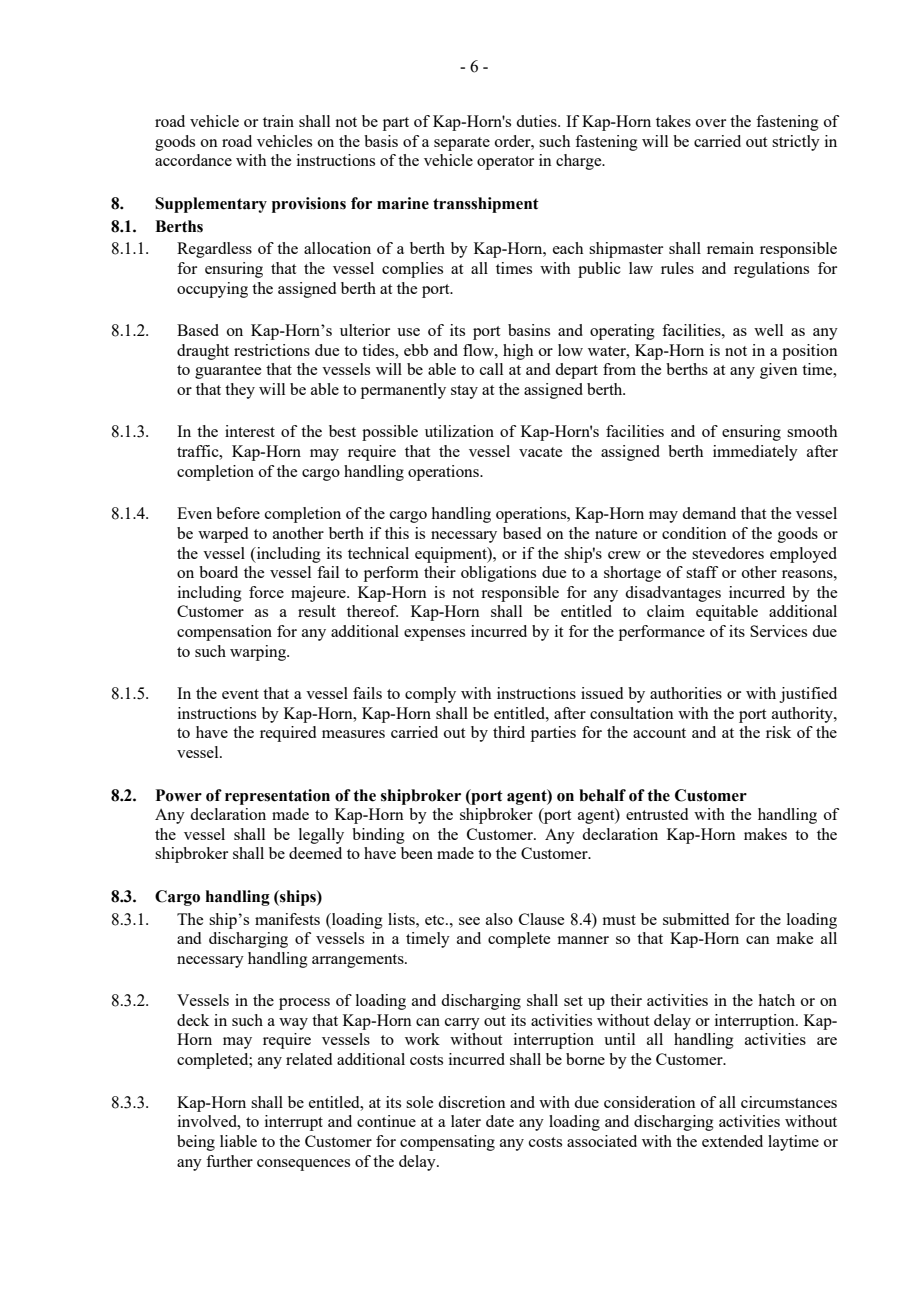 The width and height of the image is (924, 1308). What do you see at coordinates (796, 143) in the image?
I see `strictly` at bounding box center [796, 143].
